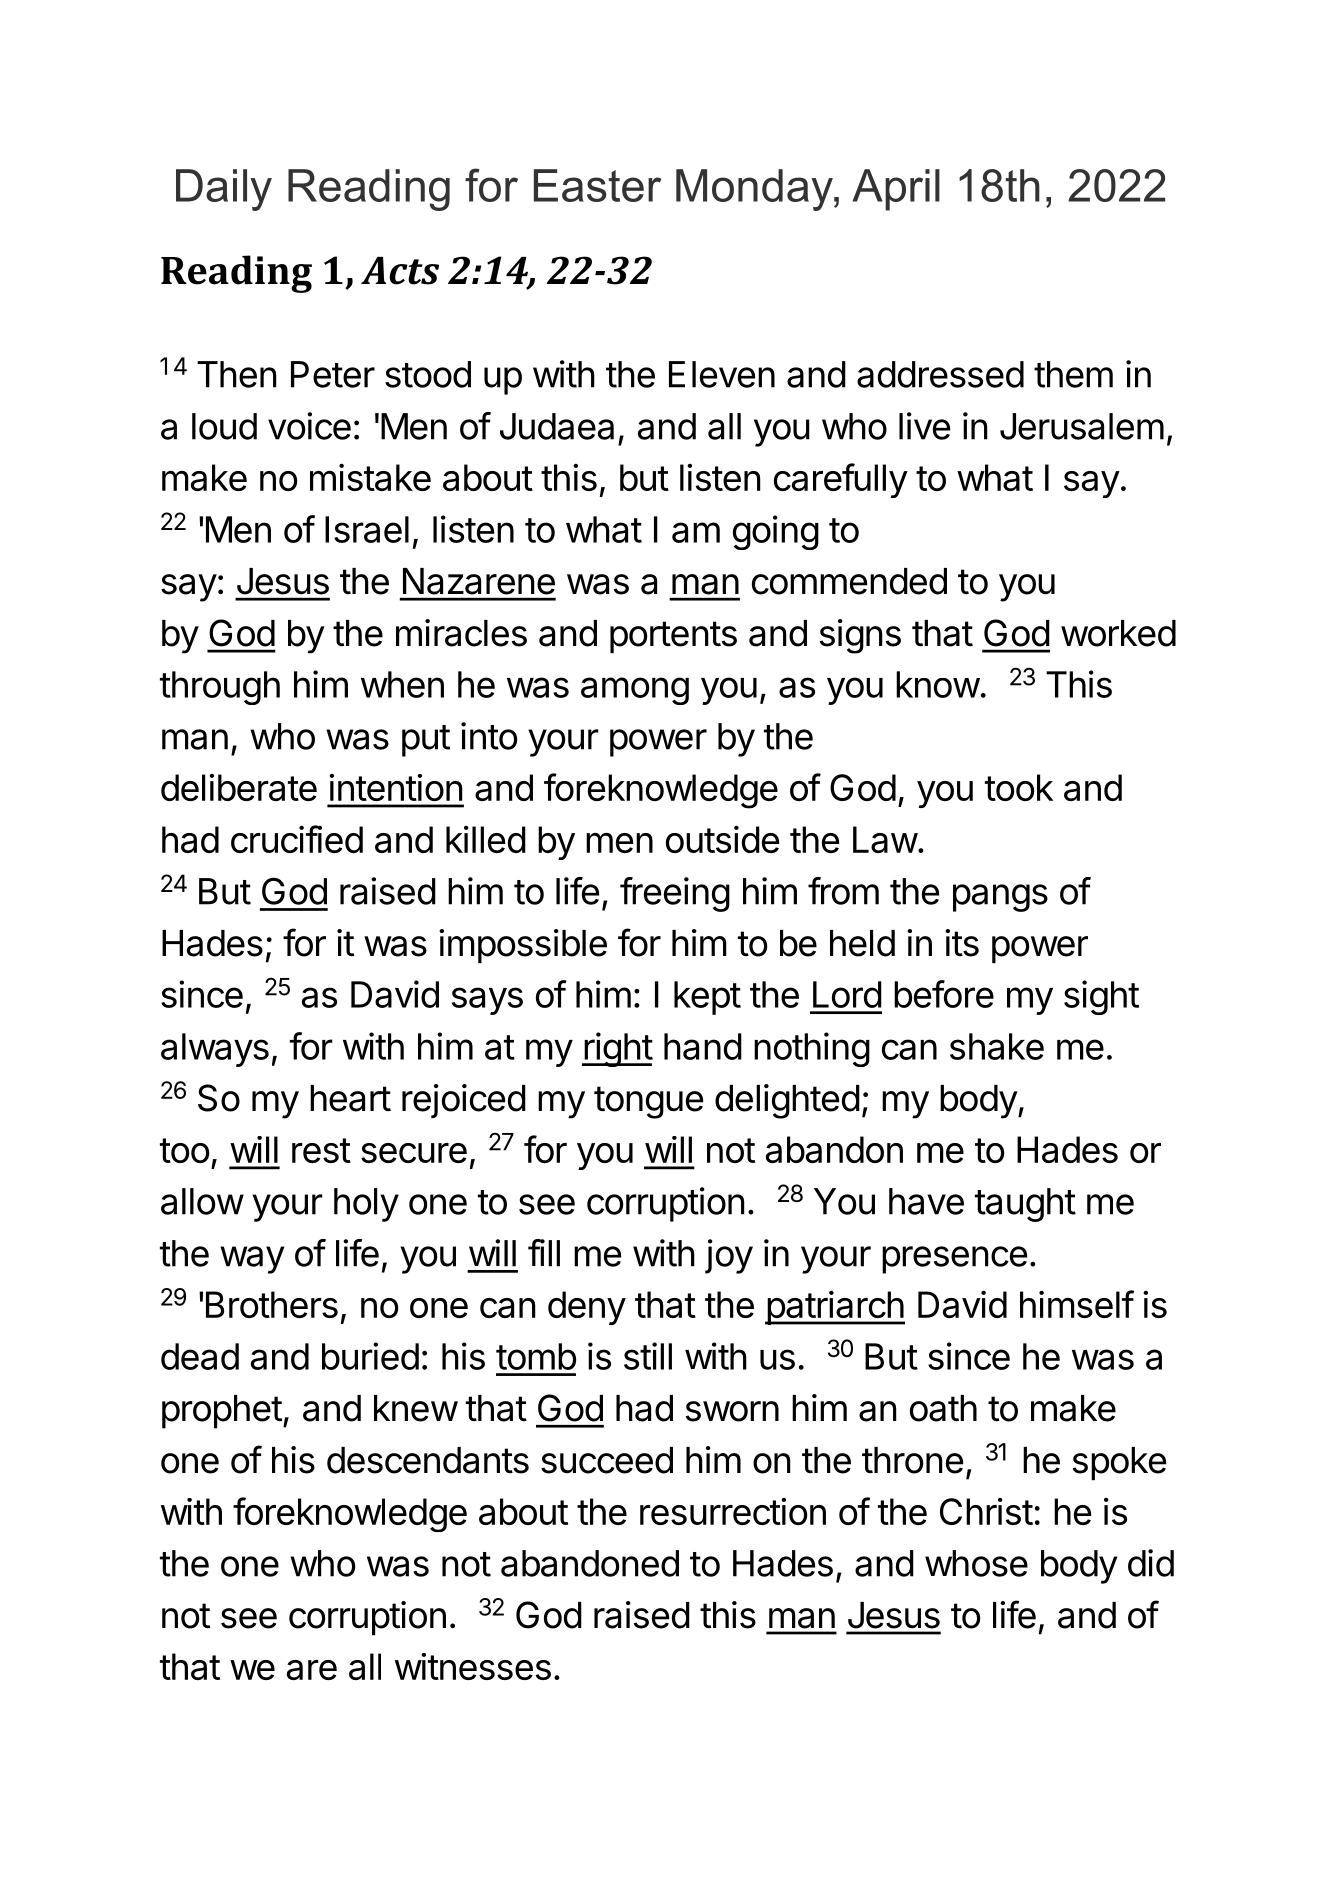 The width and height of the screenshot is (1340, 1896). What do you see at coordinates (733, 1511) in the screenshot?
I see `resurrection` at bounding box center [733, 1511].
